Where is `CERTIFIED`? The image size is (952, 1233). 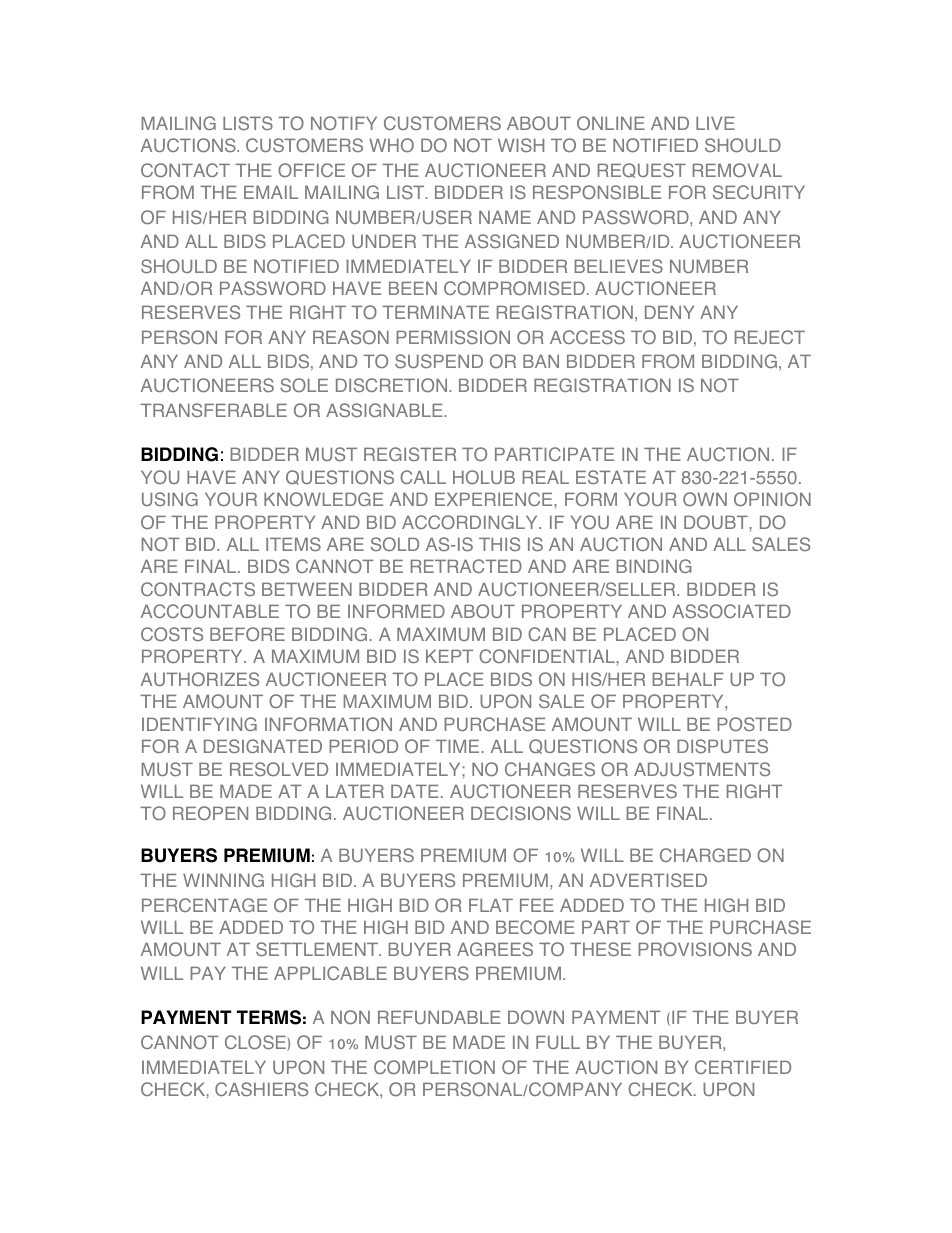
CERTIFIED is located at coordinates (743, 1067).
